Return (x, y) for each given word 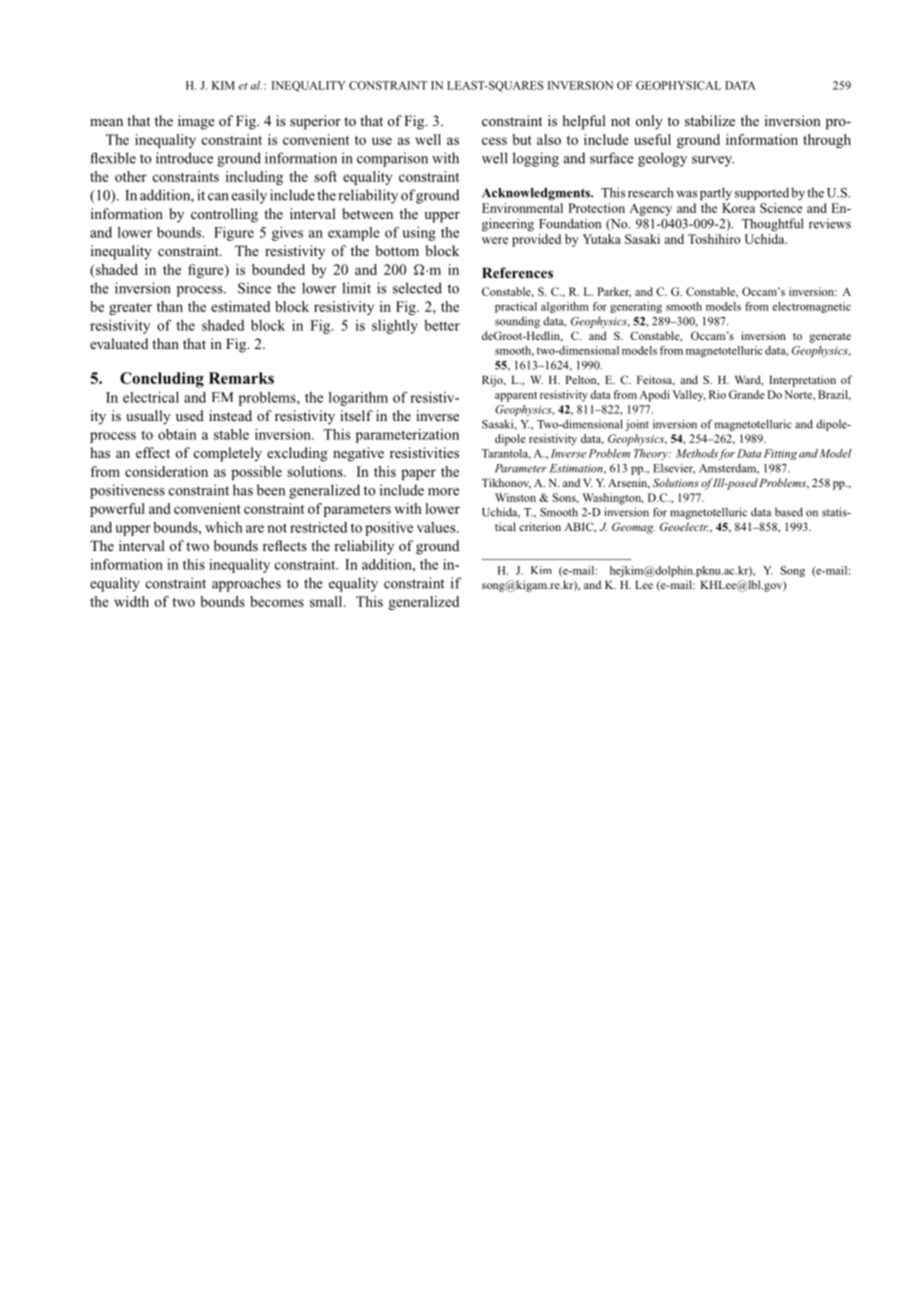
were (495, 240)
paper (418, 474)
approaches (246, 584)
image (196, 122)
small (327, 601)
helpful (584, 122)
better (442, 325)
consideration (166, 471)
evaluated (119, 343)
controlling (224, 215)
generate (830, 338)
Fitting (780, 454)
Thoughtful (772, 225)
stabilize (710, 120)
